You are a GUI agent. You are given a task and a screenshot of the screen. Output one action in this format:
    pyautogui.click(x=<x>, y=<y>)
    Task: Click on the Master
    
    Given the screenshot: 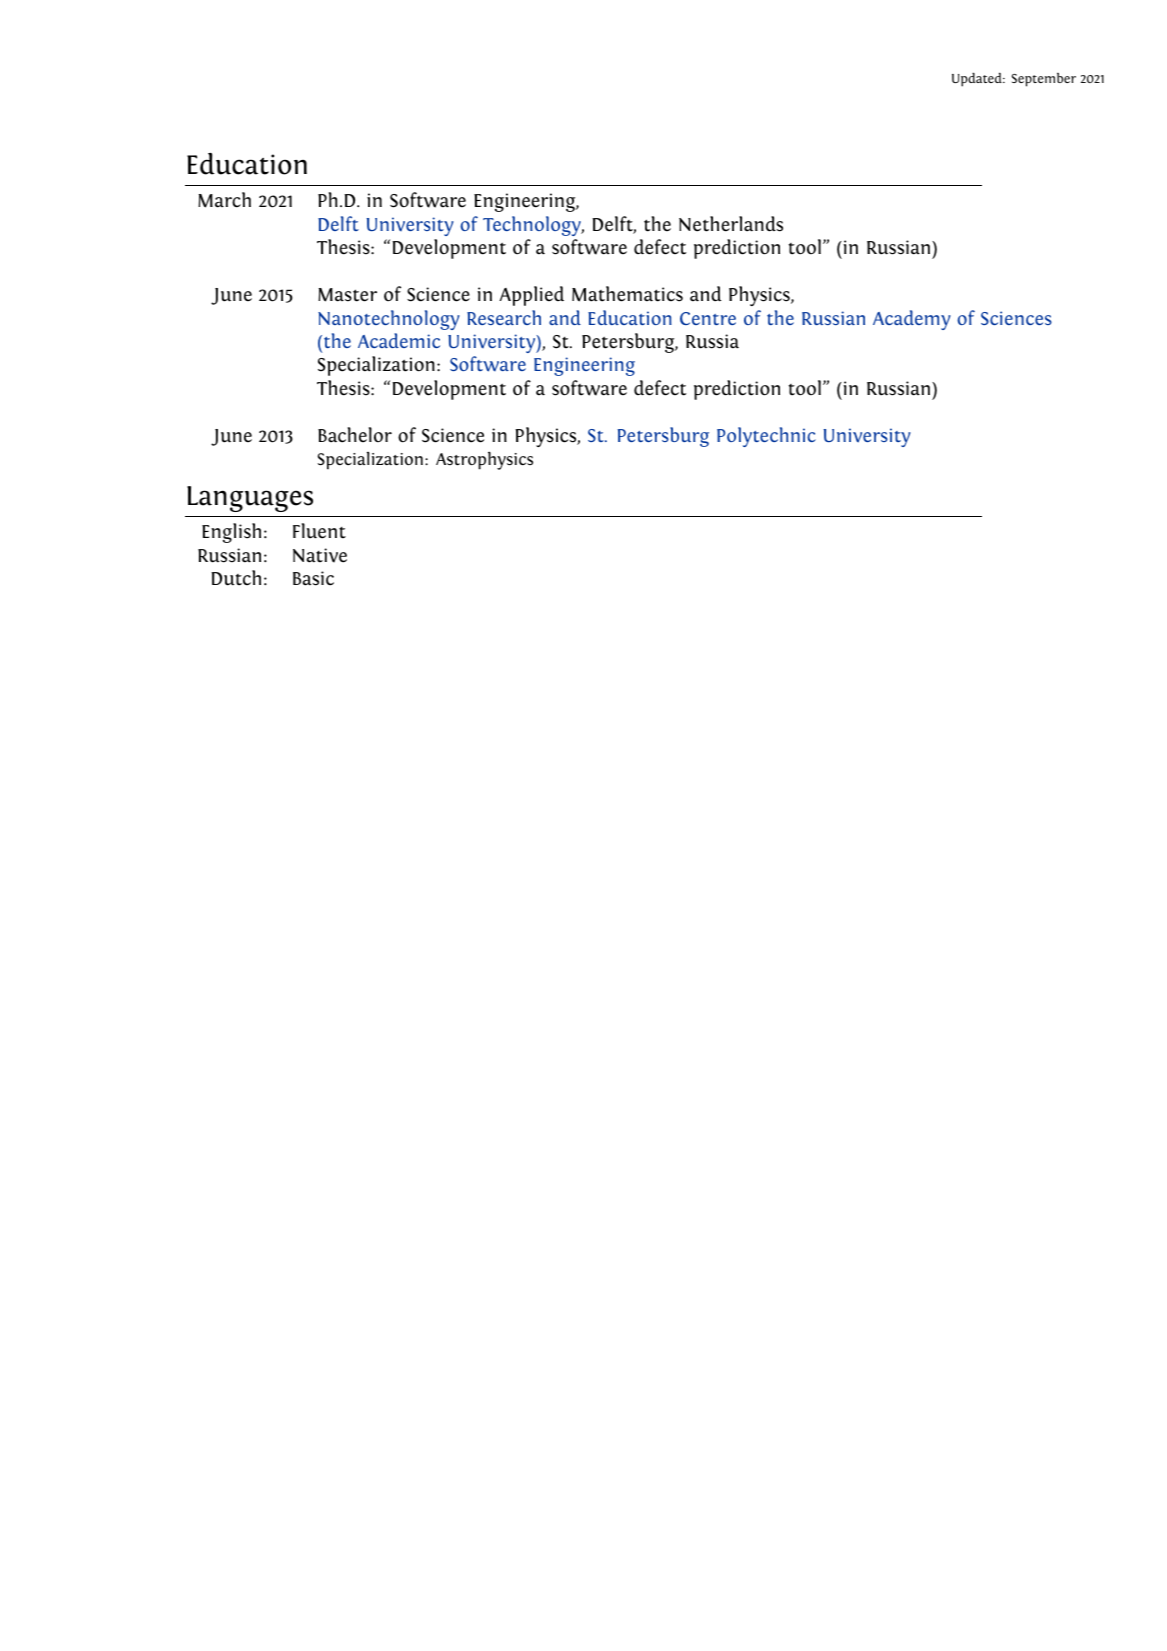 What is the action you would take?
    pyautogui.click(x=347, y=295)
